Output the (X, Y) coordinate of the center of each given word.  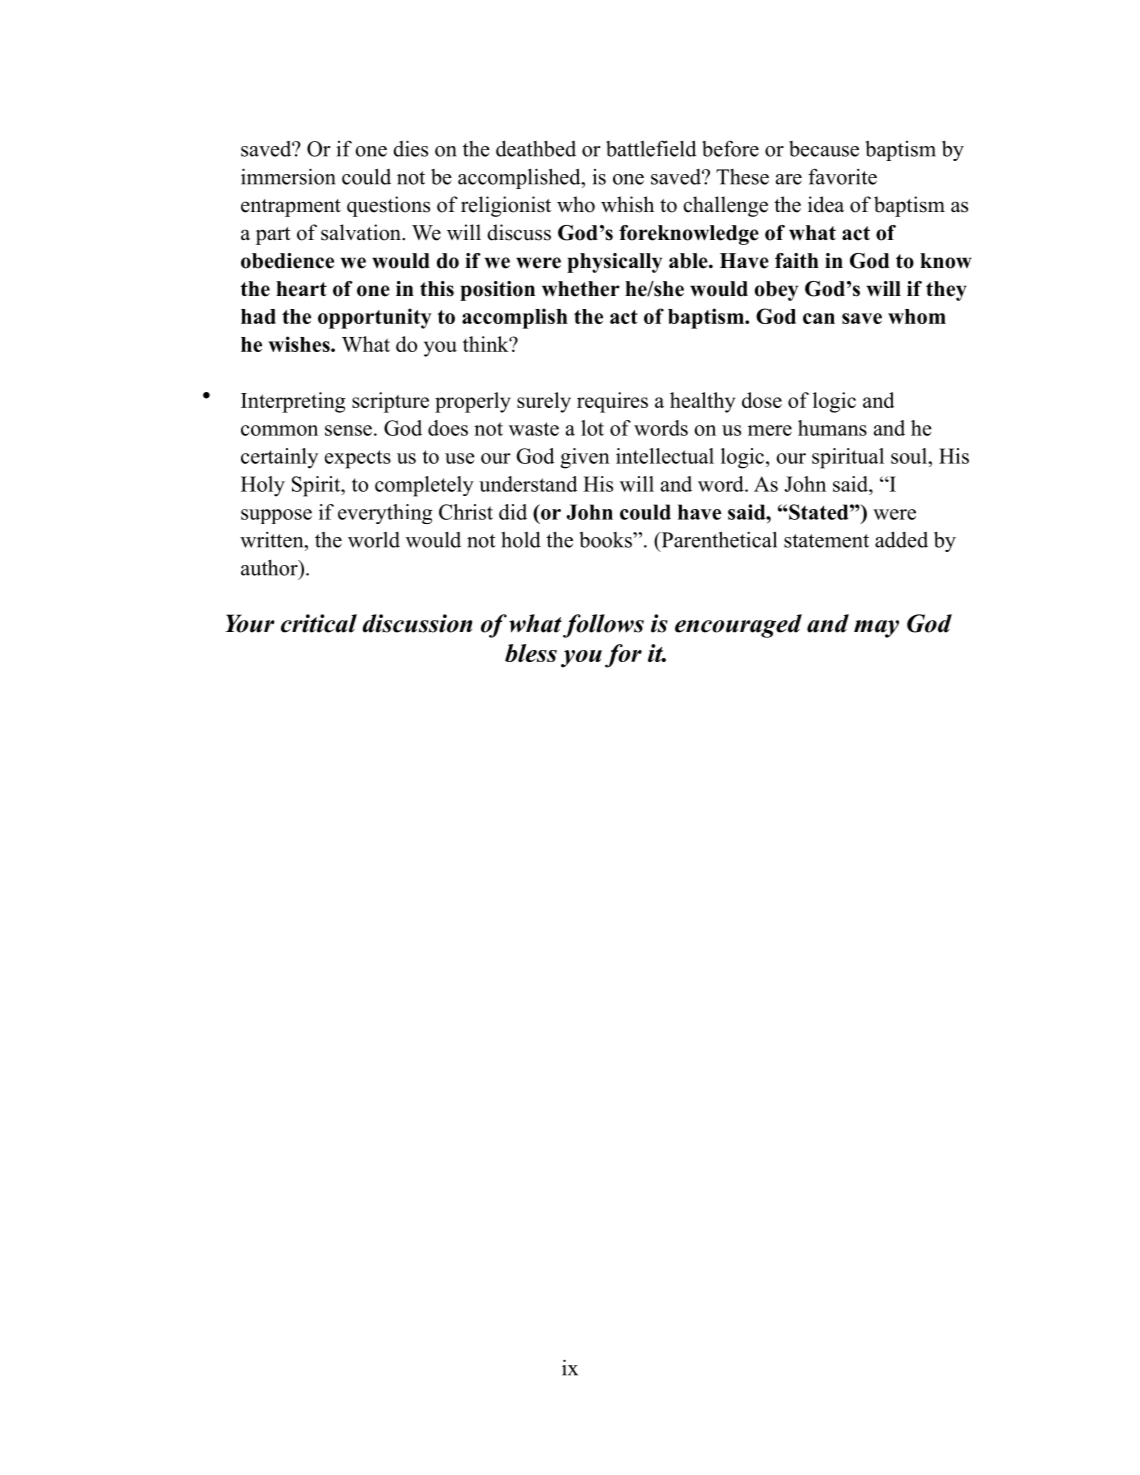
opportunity (375, 318)
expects (358, 459)
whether (581, 289)
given (585, 458)
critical (319, 623)
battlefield (651, 148)
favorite (842, 176)
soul (910, 456)
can (819, 318)
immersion (288, 176)
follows (603, 626)
